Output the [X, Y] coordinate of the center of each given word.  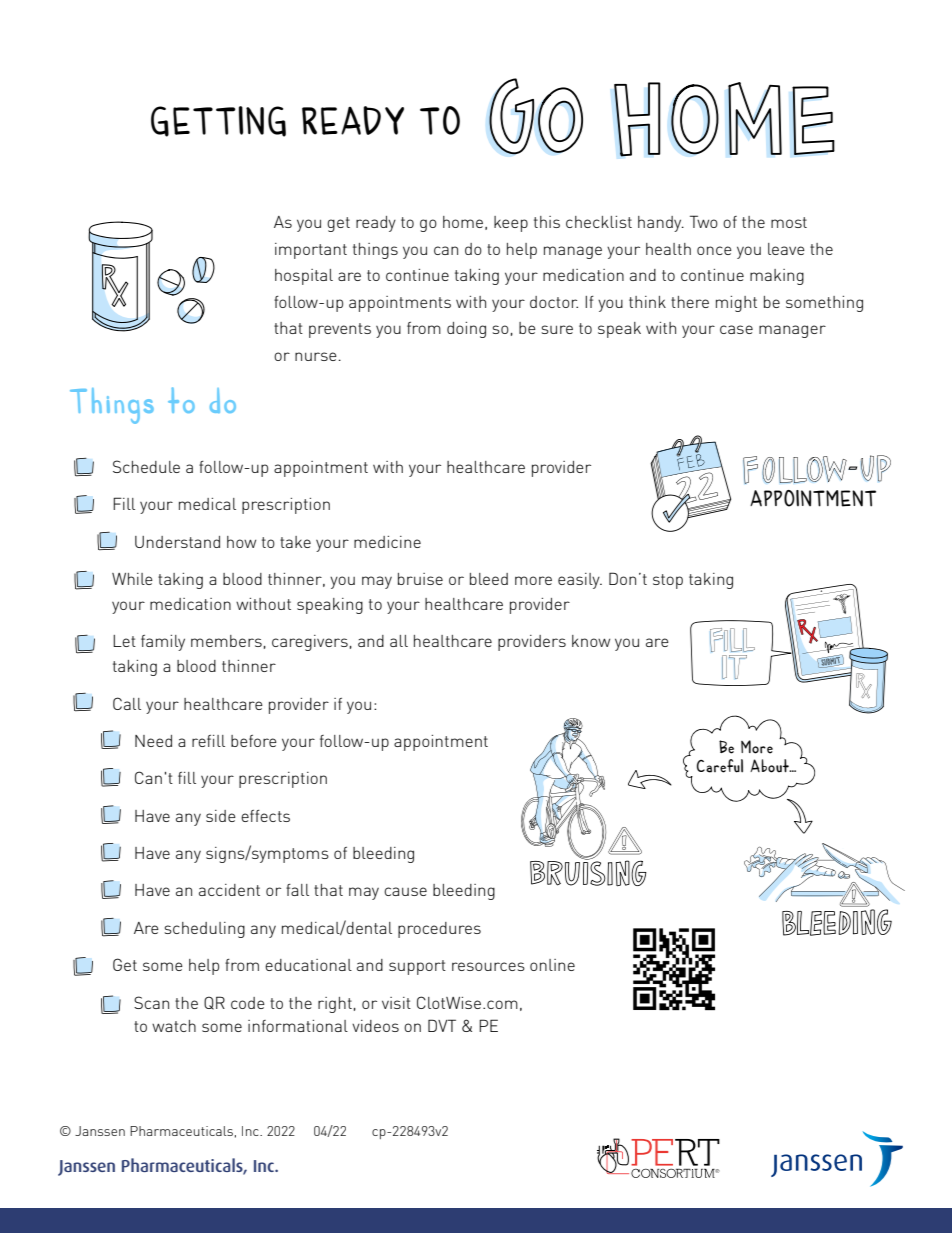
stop [668, 581]
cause [405, 891]
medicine [387, 542]
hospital [304, 277]
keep [511, 224]
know [591, 641]
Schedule [146, 466]
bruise [420, 579]
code [248, 1003]
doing [466, 330]
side [221, 816]
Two [704, 221]
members [226, 641]
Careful [720, 766]
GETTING [218, 121]
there [690, 302]
